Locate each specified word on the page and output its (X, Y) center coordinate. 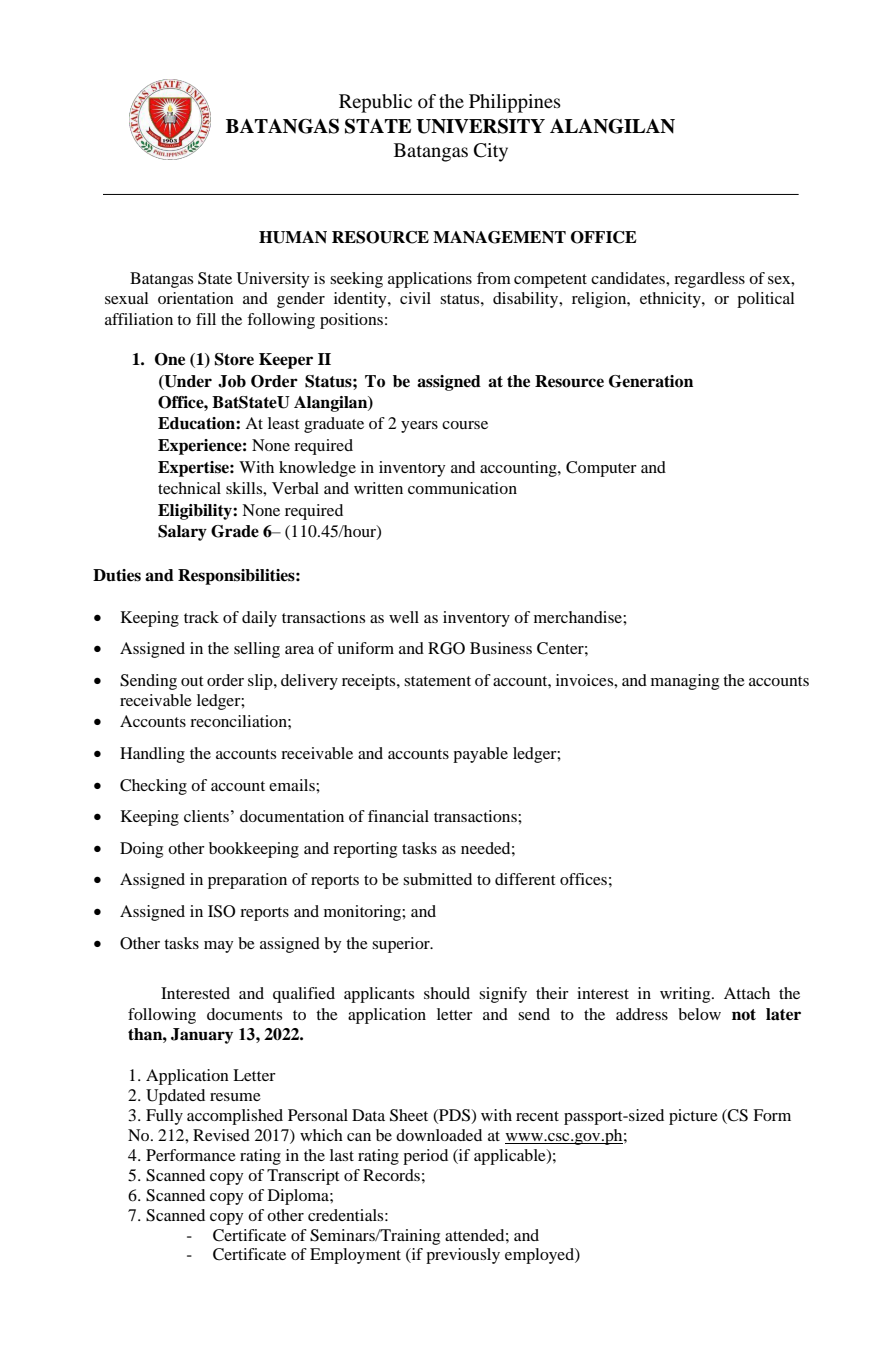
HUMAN (293, 237)
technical (189, 488)
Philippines (515, 103)
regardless (709, 280)
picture (693, 1117)
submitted (437, 879)
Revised (221, 1135)
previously (463, 1256)
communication (462, 488)
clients (206, 816)
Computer (601, 469)
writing (686, 995)
